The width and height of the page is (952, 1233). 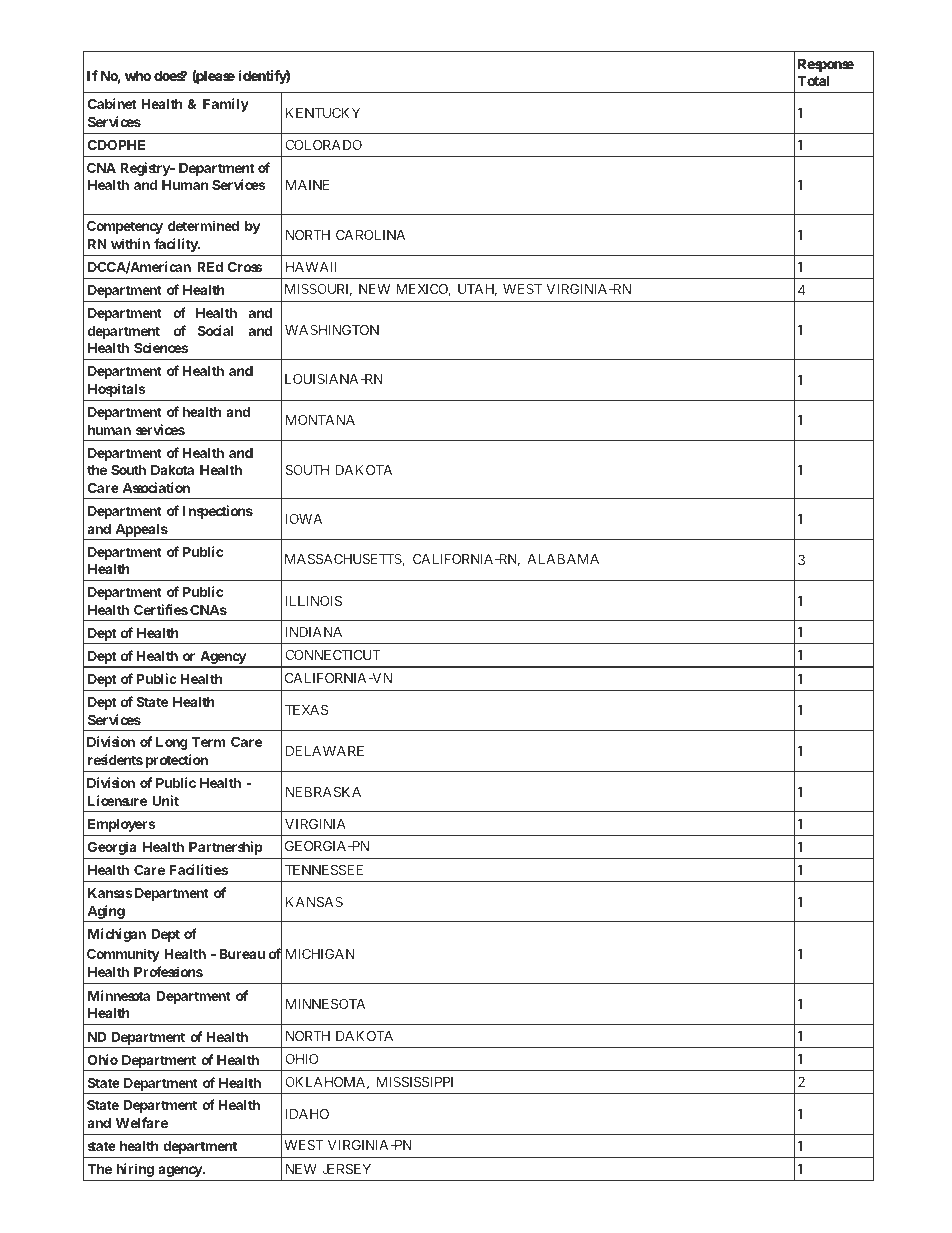 I want to click on Social, so click(x=216, y=330).
